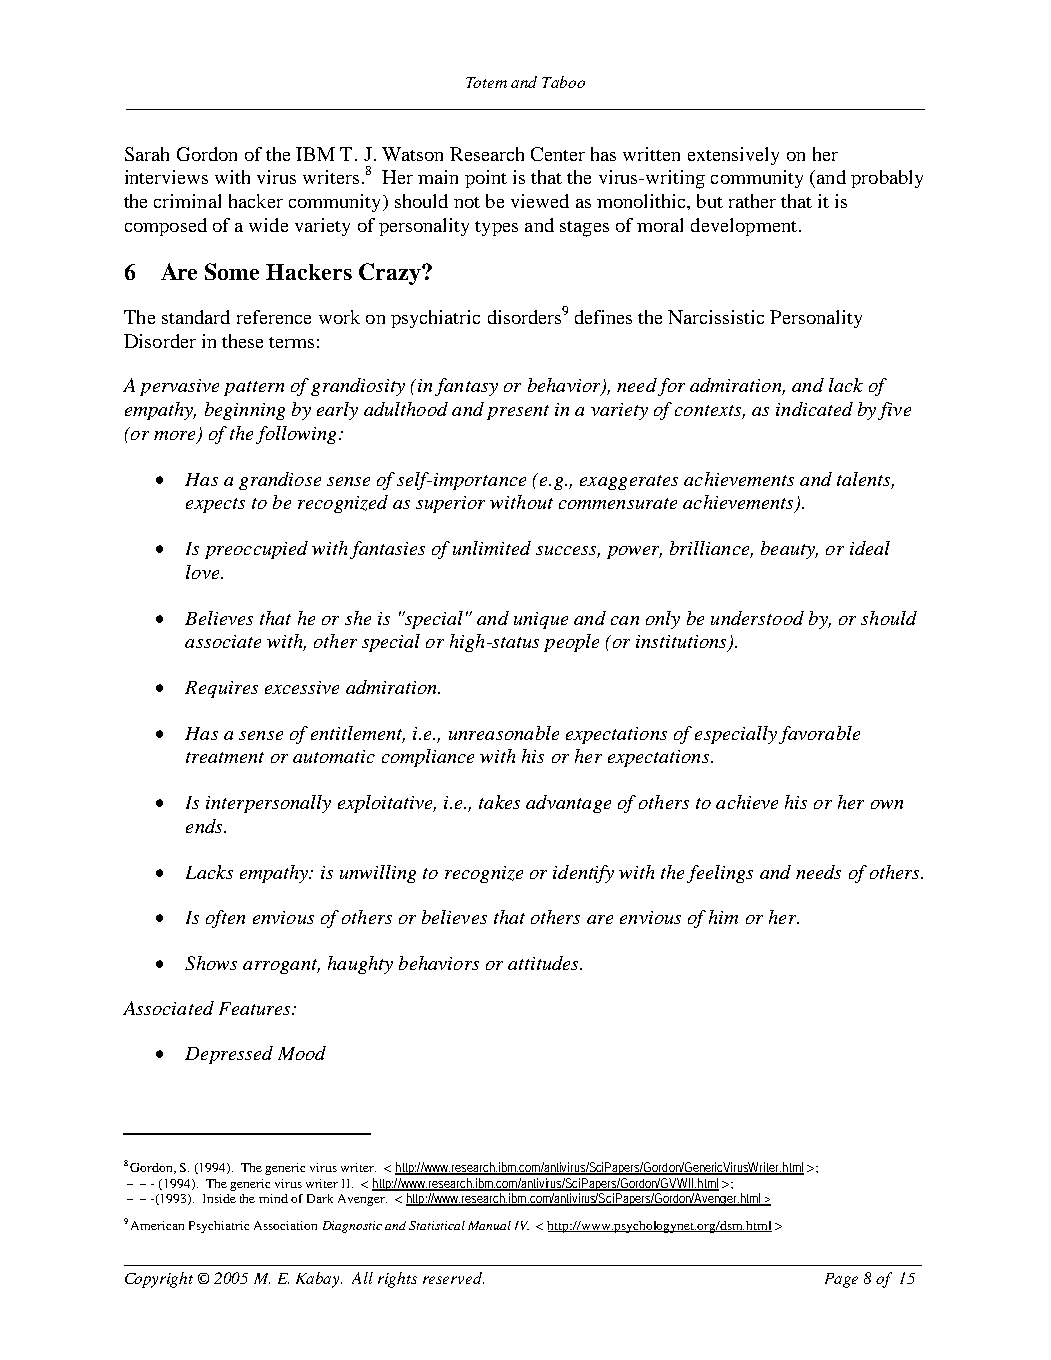  I want to click on Association, so click(285, 1225).
